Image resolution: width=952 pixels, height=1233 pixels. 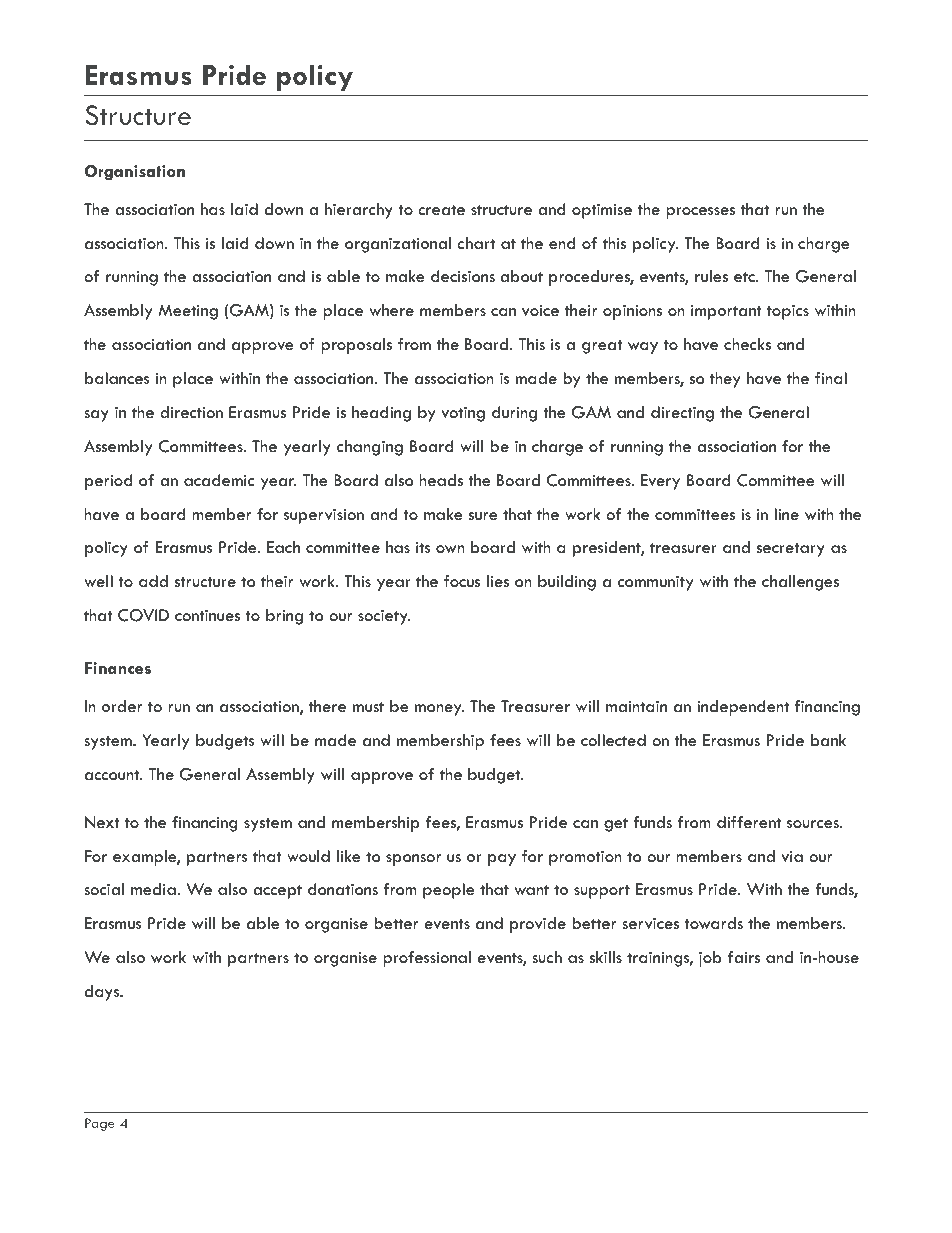 I want to click on create, so click(x=441, y=210).
